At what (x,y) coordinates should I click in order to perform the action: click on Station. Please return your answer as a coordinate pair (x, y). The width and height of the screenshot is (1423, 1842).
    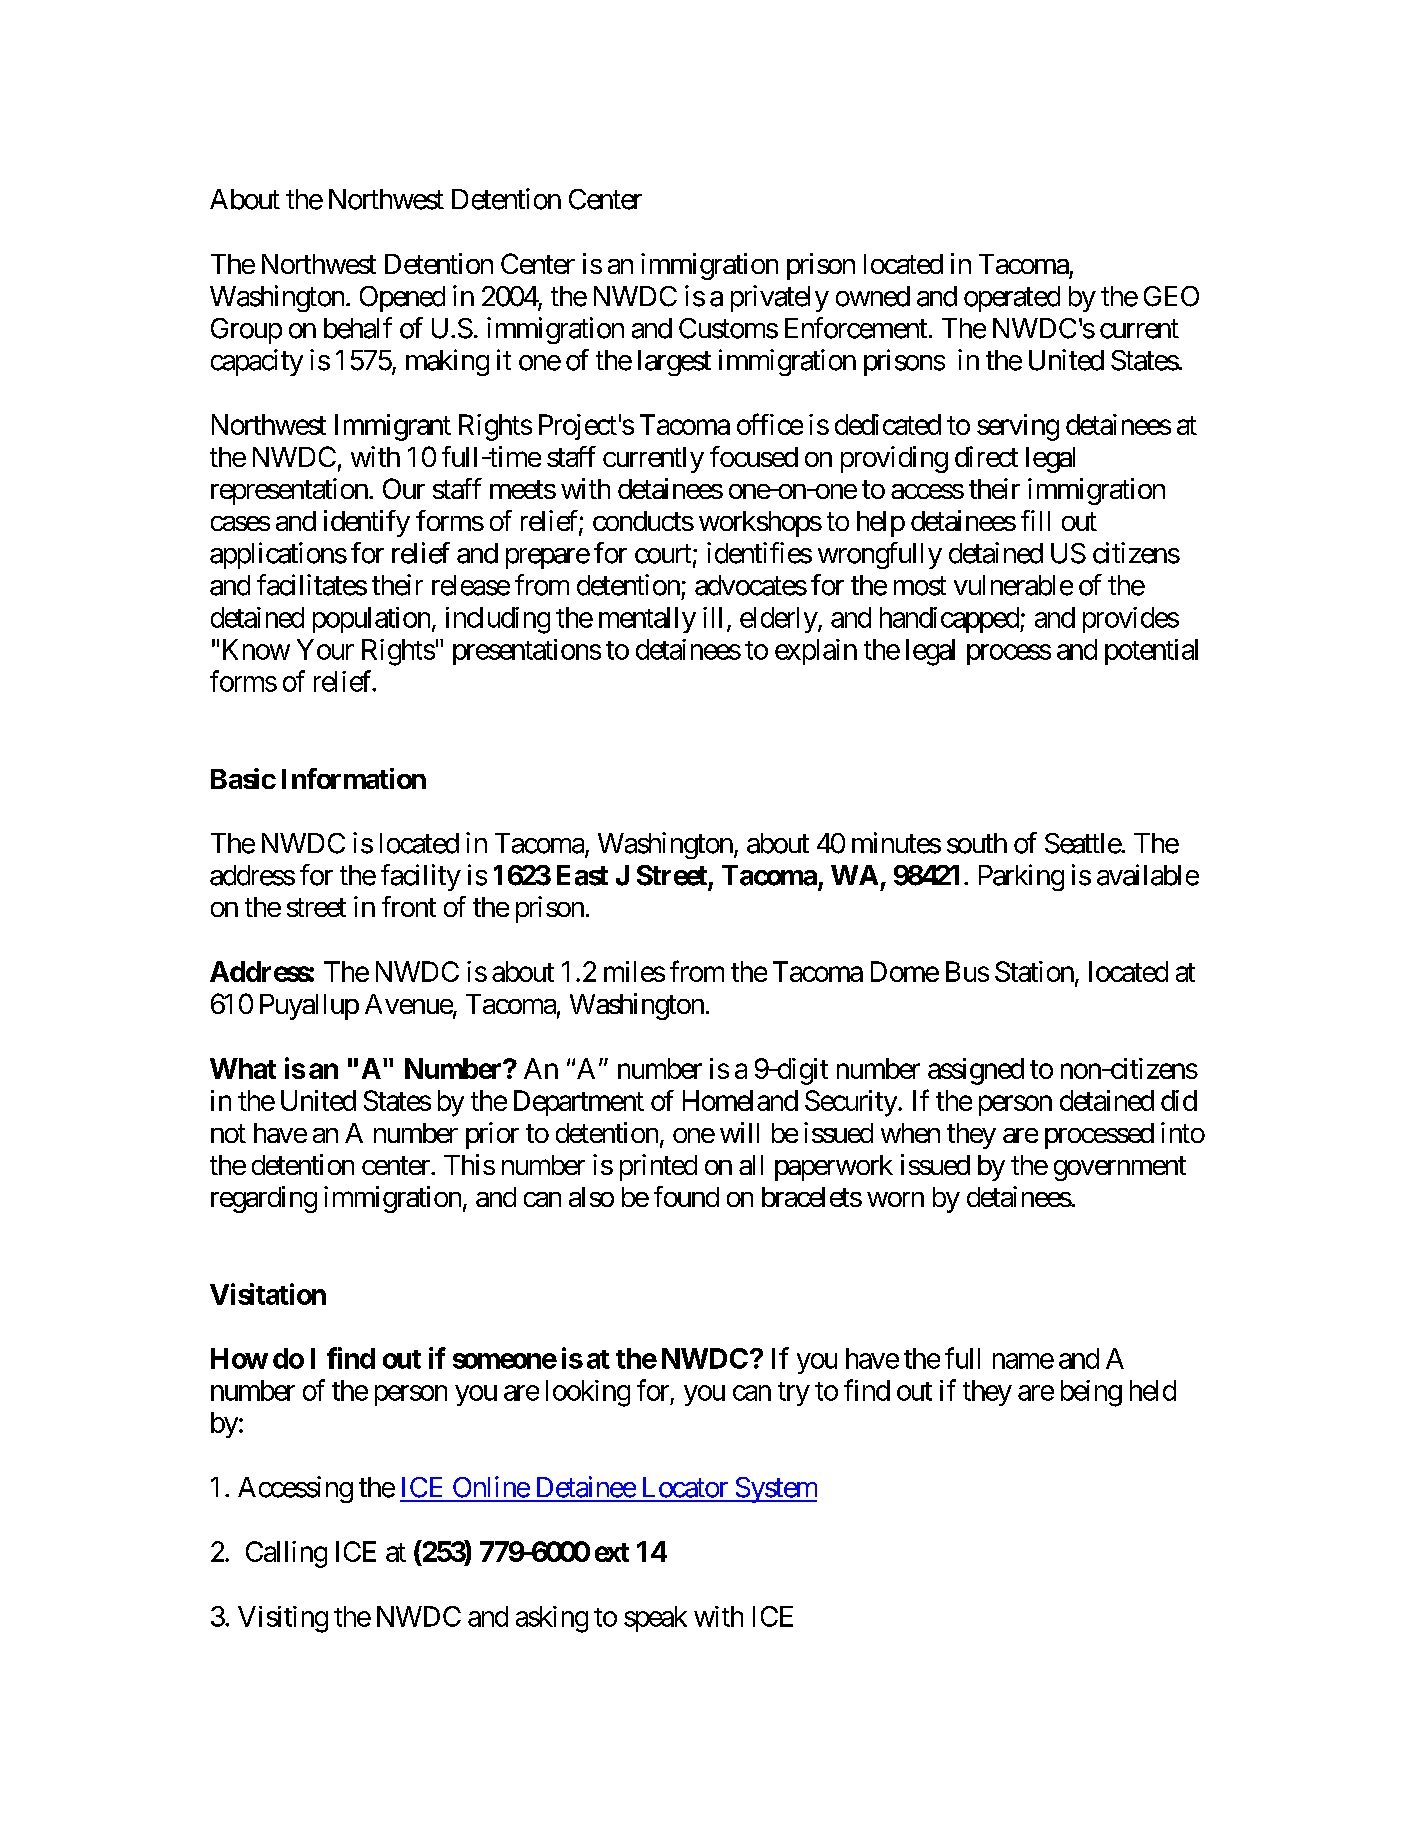
    Looking at the image, I should click on (1034, 971).
